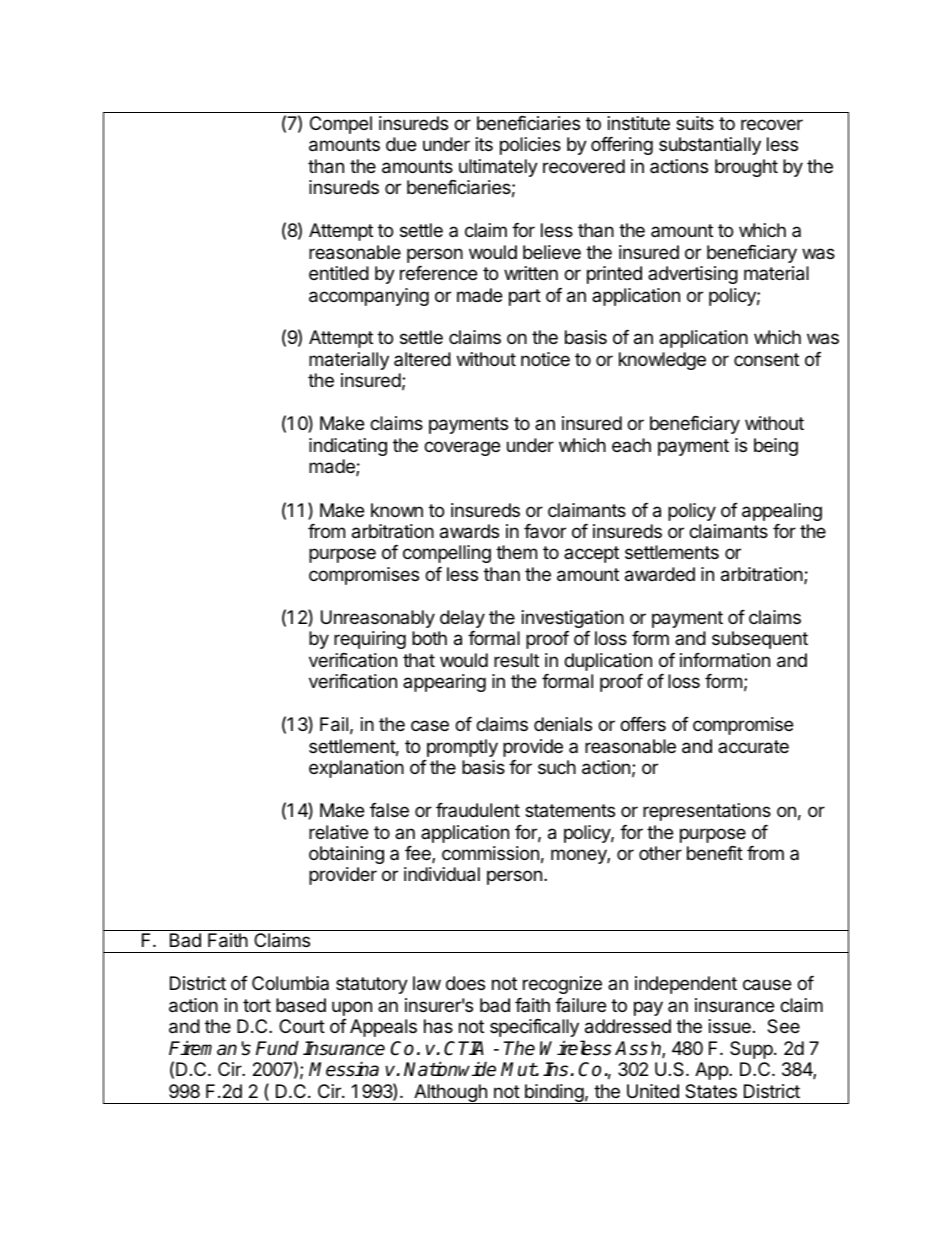 This page has width=952, height=1233. I want to click on favor, so click(545, 531).
